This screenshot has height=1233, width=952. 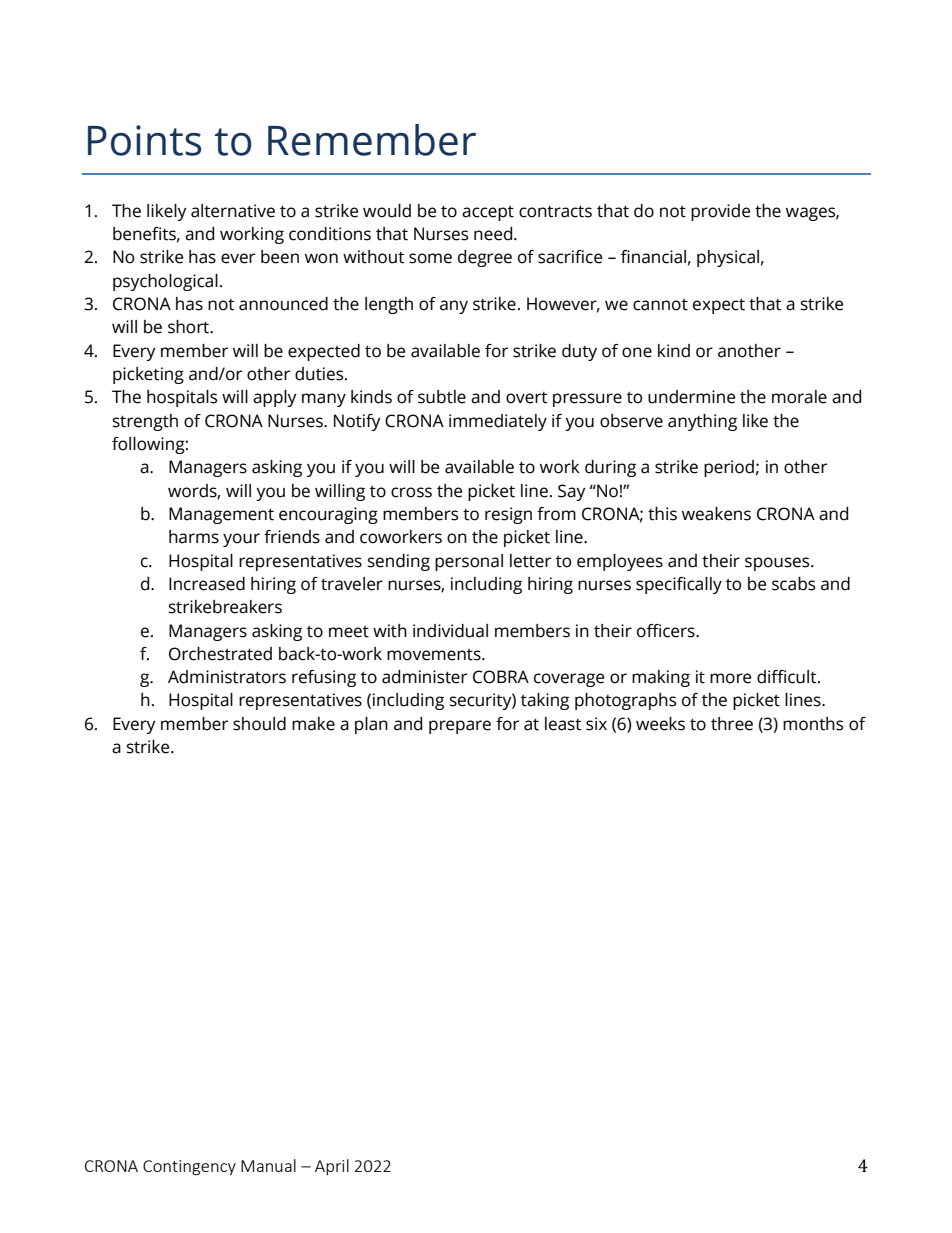 I want to click on accept, so click(x=488, y=213).
